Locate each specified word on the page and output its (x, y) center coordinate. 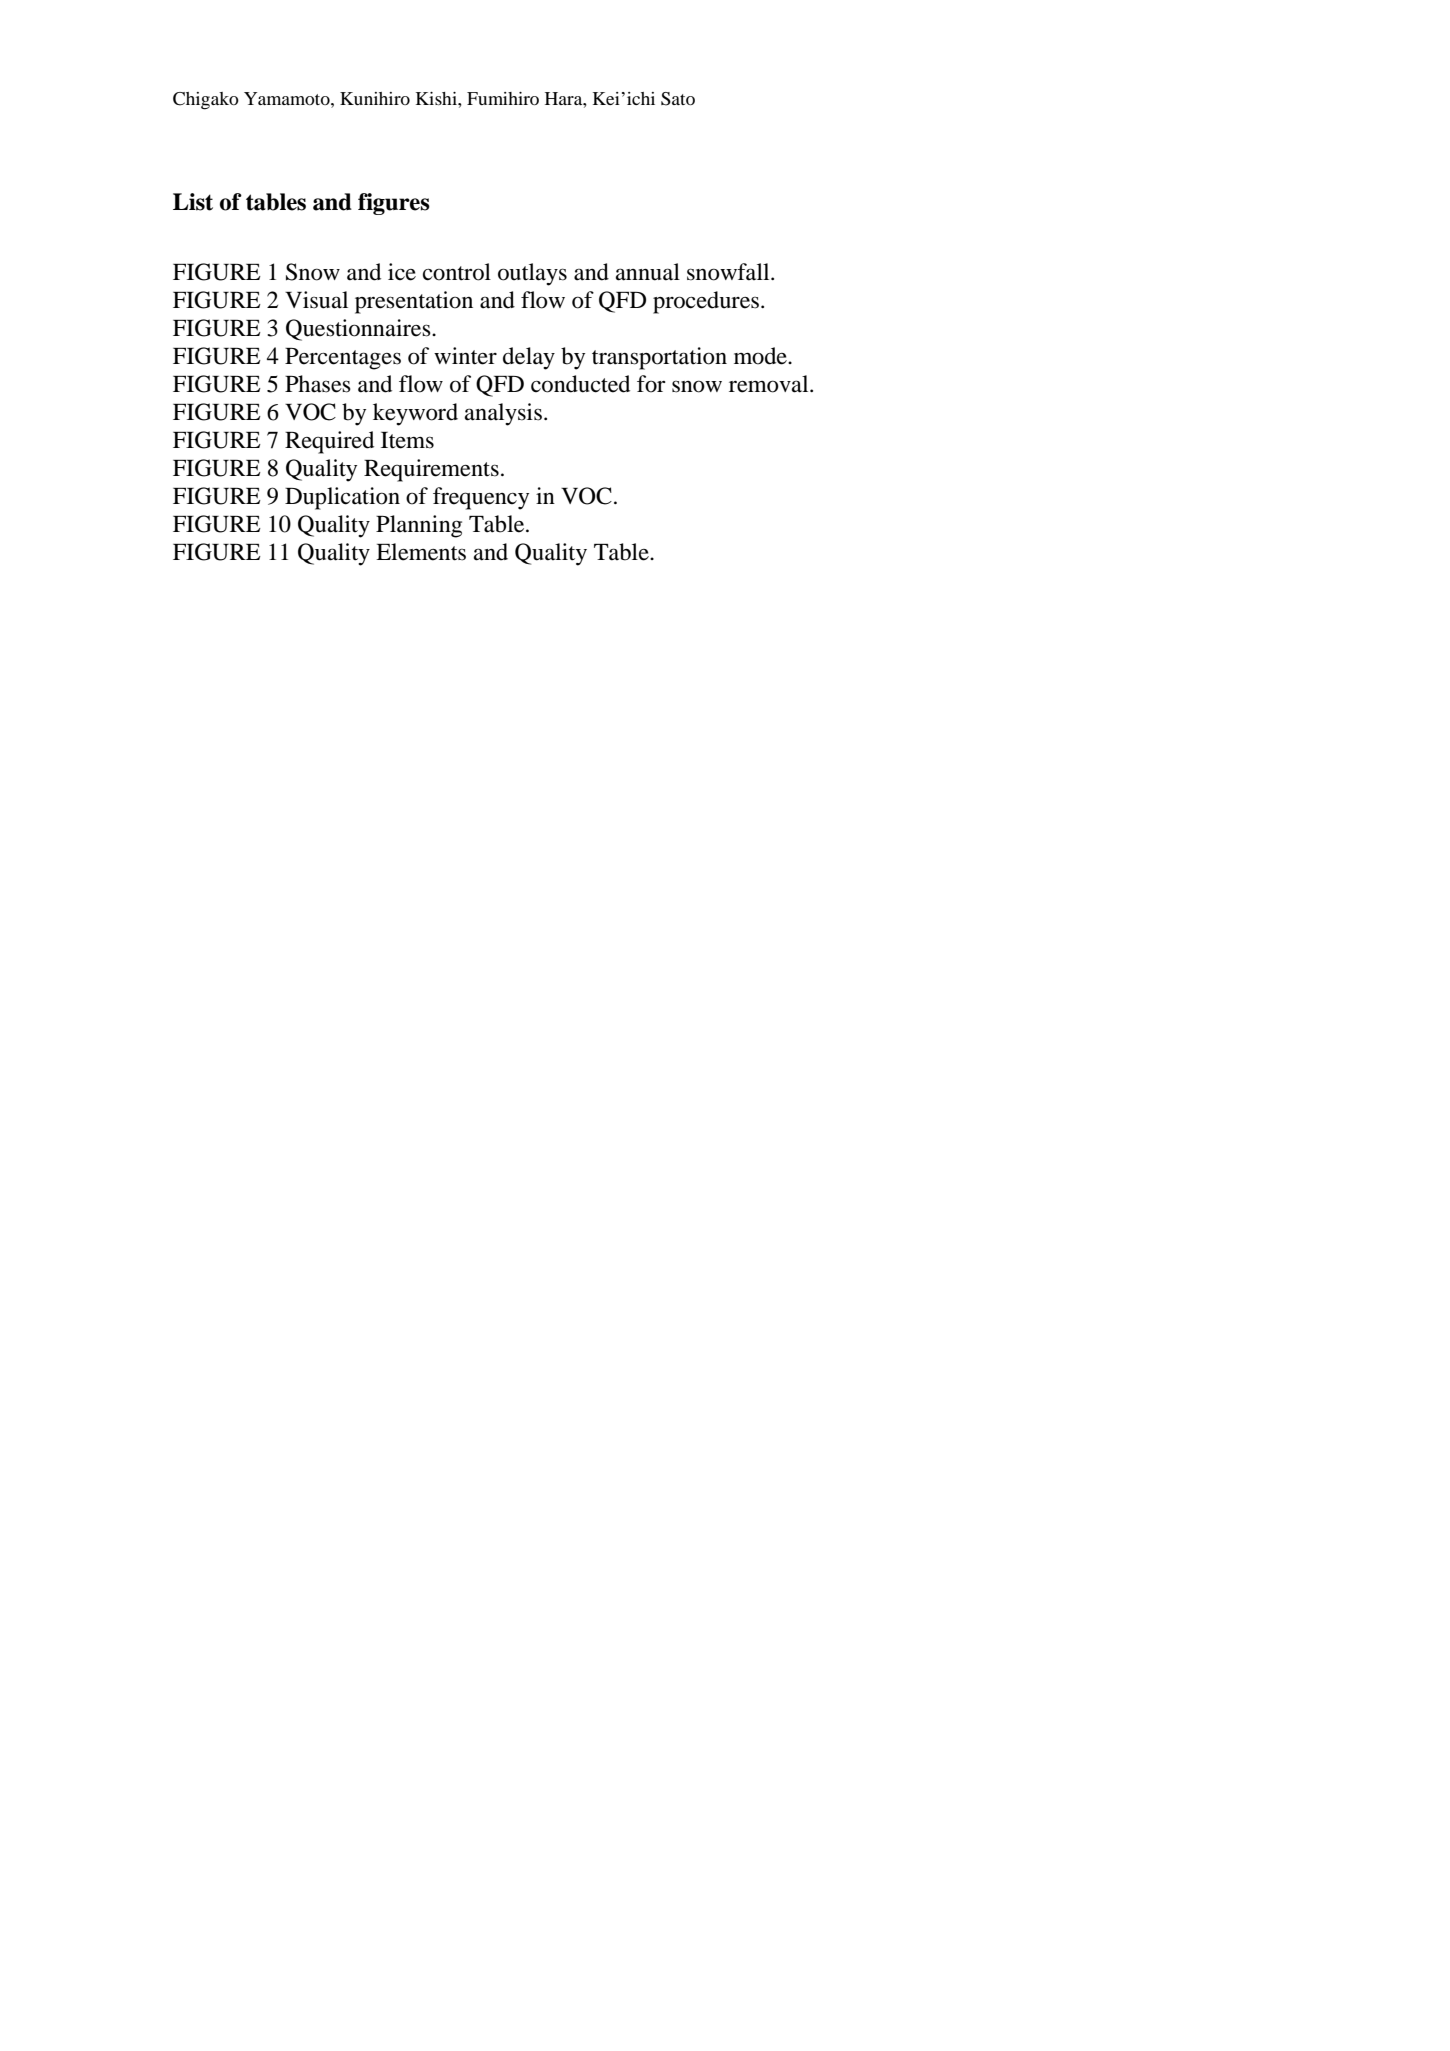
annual (648, 272)
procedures (706, 302)
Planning (419, 526)
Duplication (342, 498)
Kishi (437, 98)
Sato (678, 99)
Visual (316, 300)
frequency (481, 498)
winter (465, 356)
